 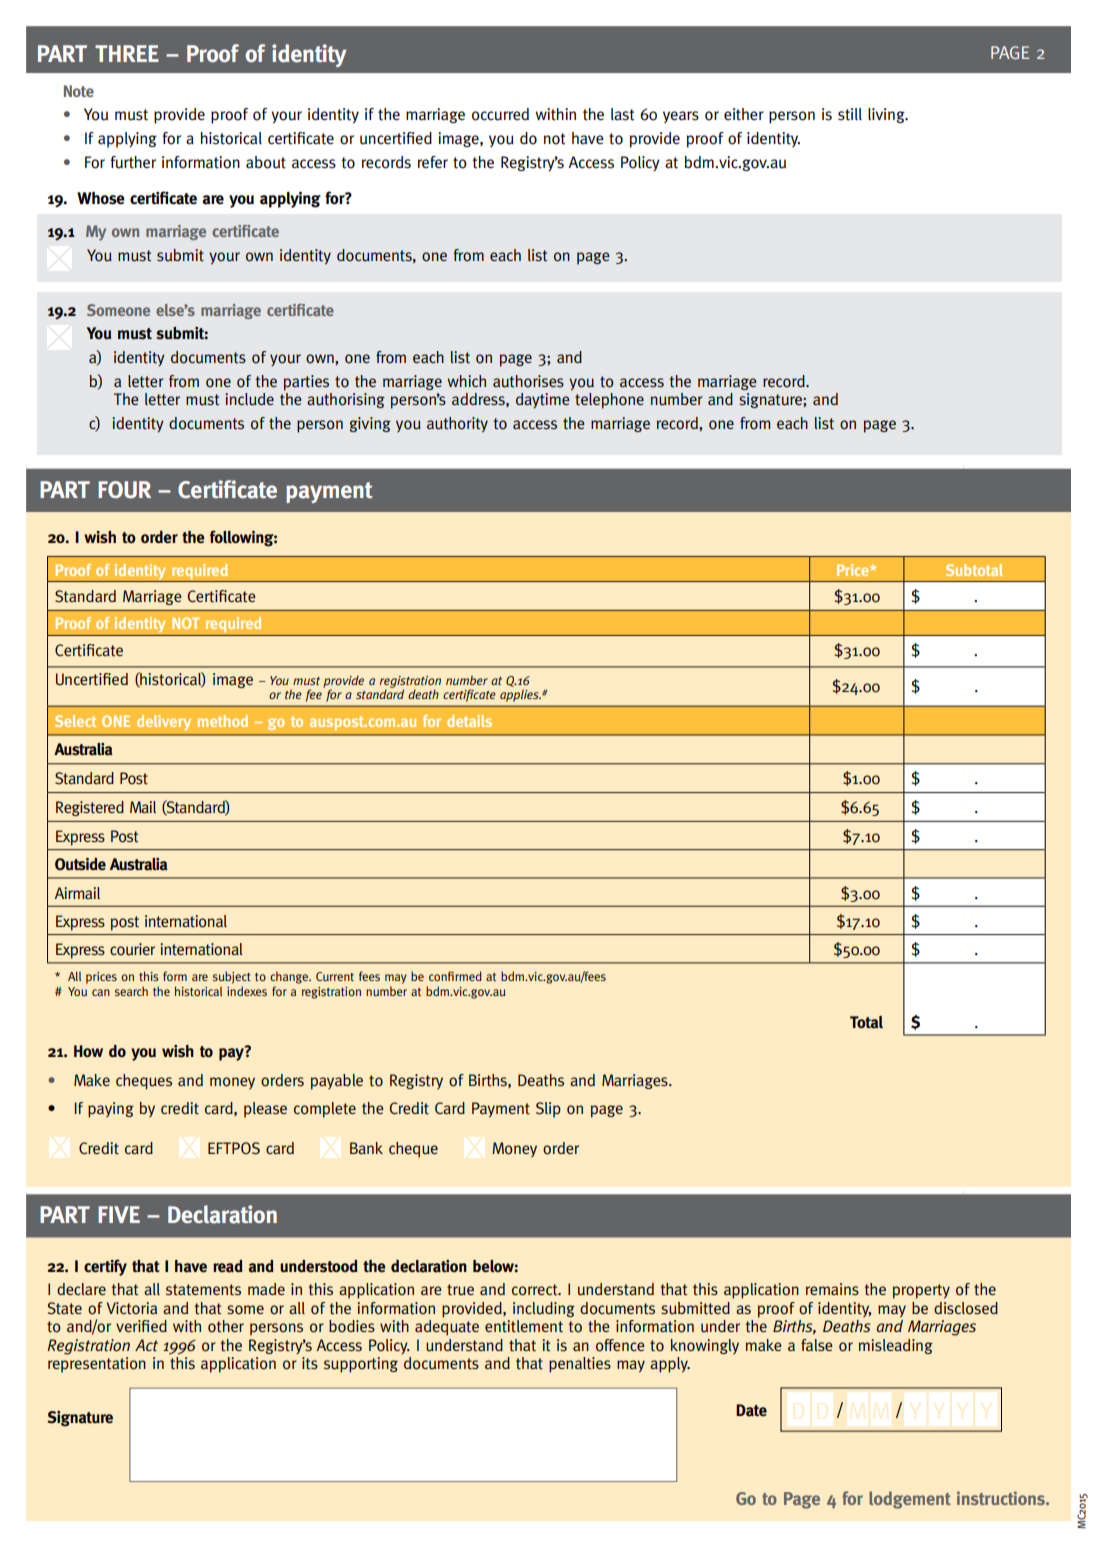 I want to click on details, so click(x=469, y=721).
